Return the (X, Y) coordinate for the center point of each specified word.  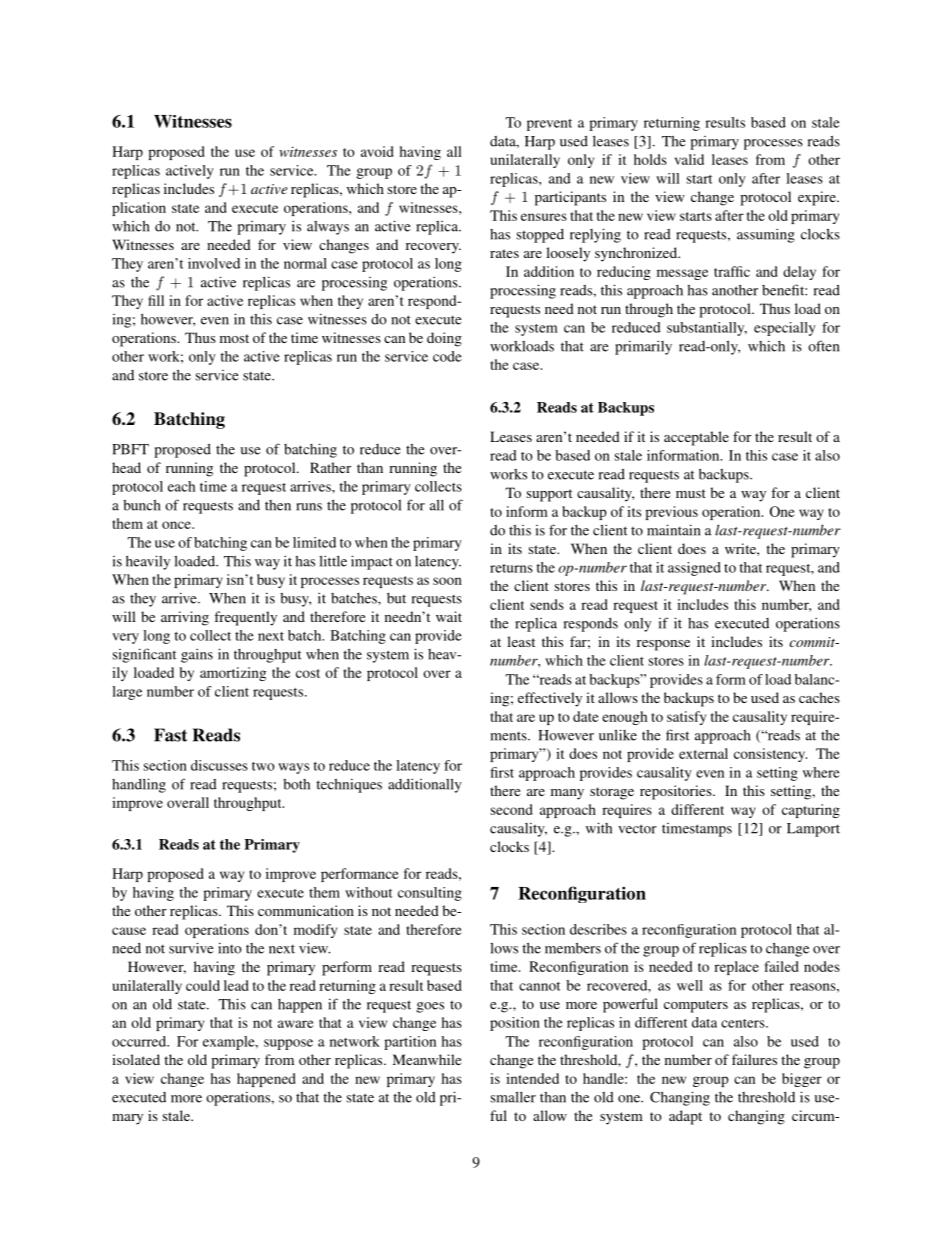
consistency (770, 755)
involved (214, 263)
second (512, 809)
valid (689, 159)
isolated (136, 1059)
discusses (219, 765)
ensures (544, 217)
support (549, 495)
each (182, 486)
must (691, 493)
